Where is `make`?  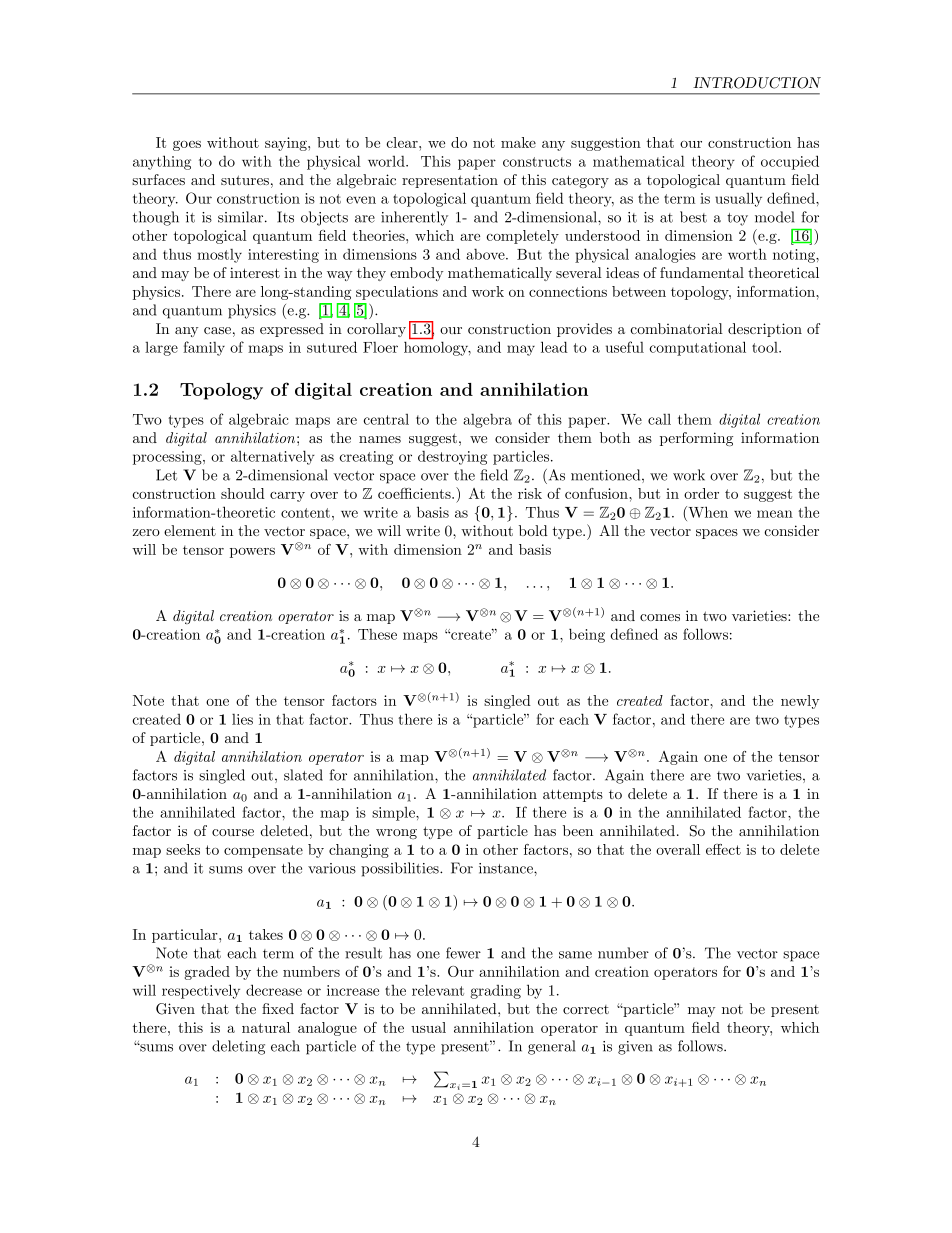
make is located at coordinates (518, 142).
